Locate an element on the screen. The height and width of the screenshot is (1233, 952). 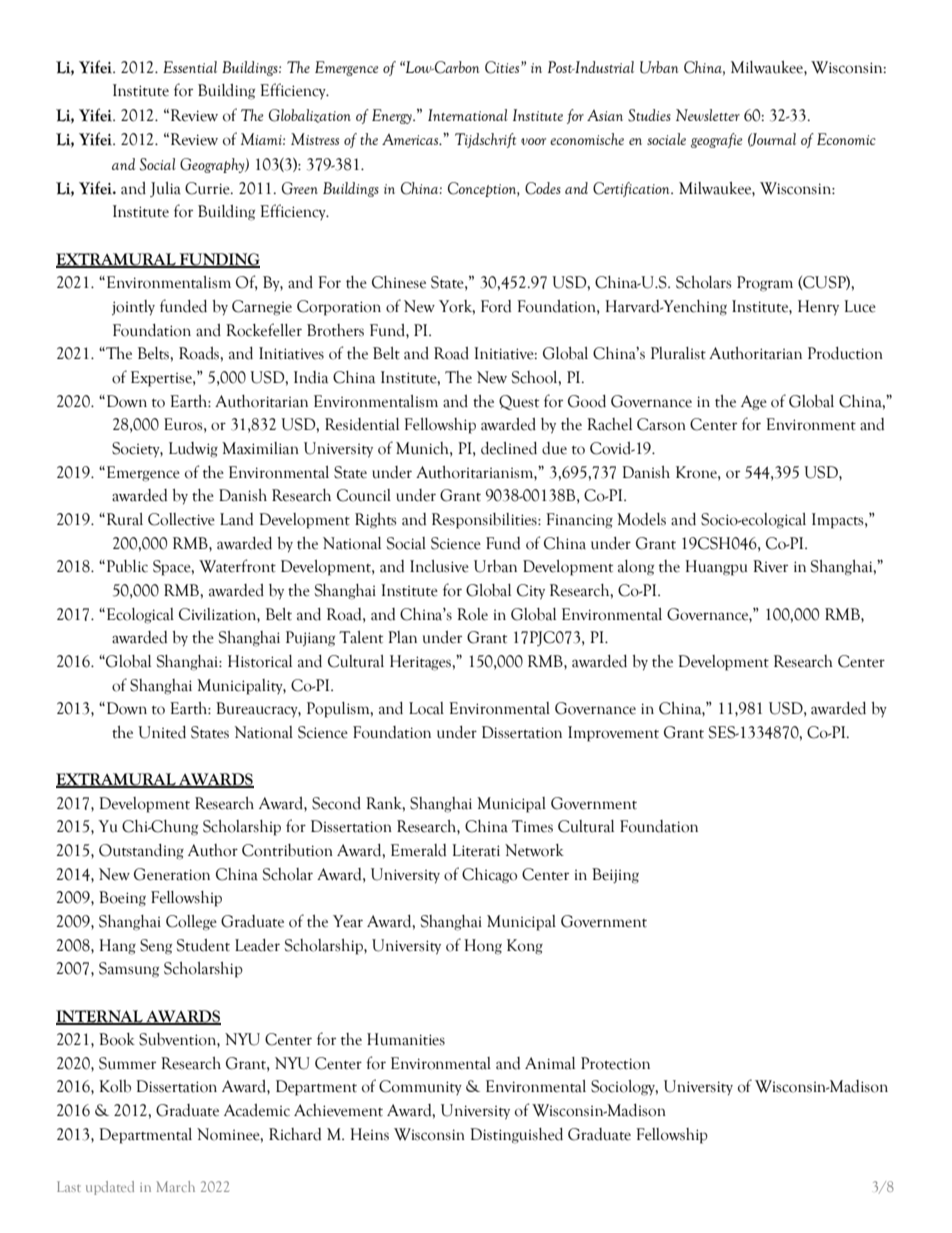
jointly is located at coordinates (133, 307).
